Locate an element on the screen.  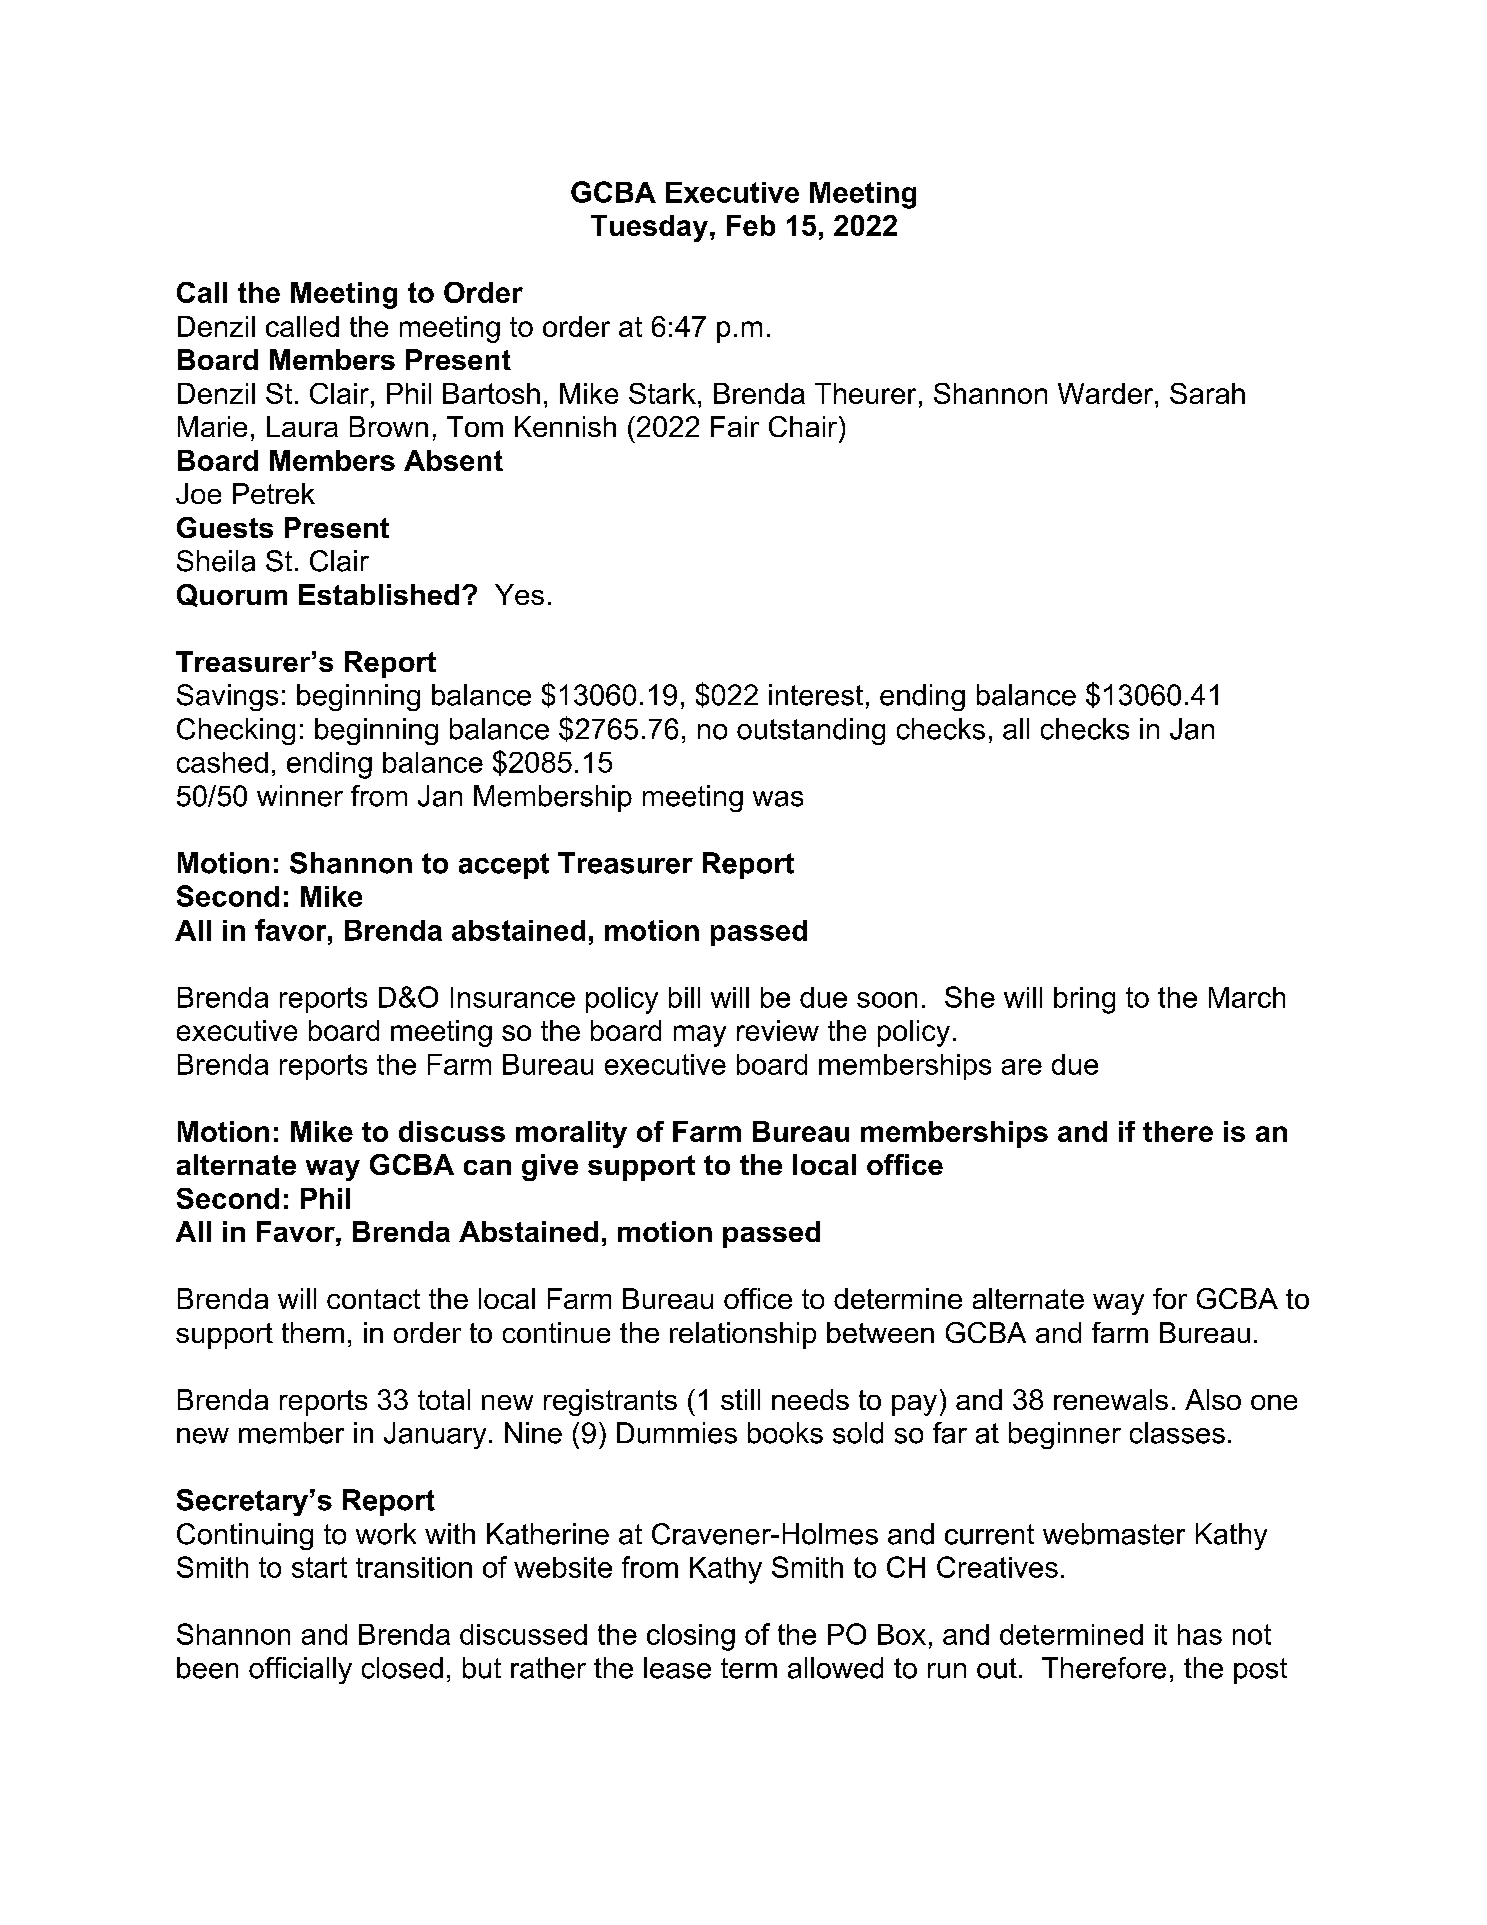
relationship is located at coordinates (743, 1335).
